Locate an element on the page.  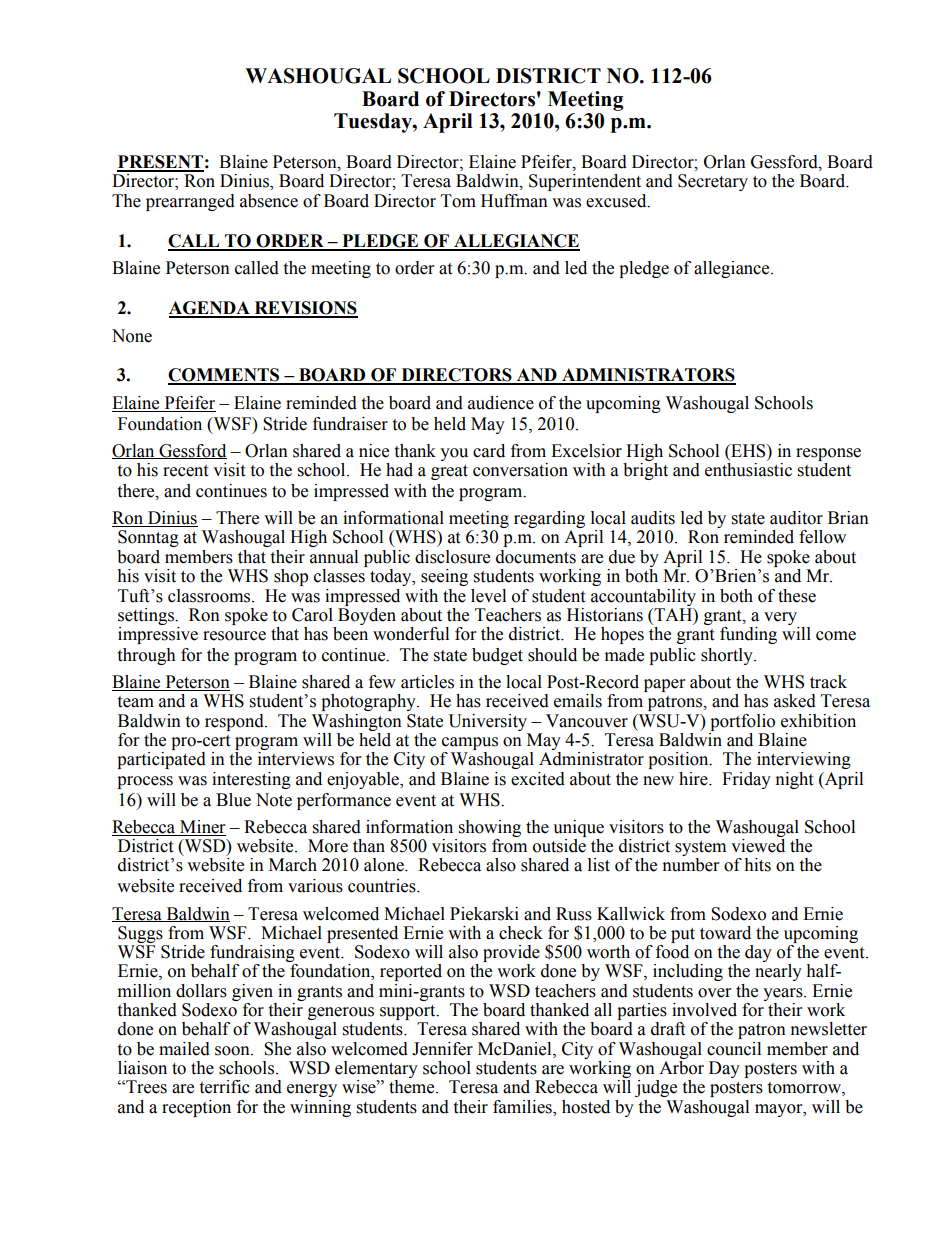
funding is located at coordinates (748, 635).
